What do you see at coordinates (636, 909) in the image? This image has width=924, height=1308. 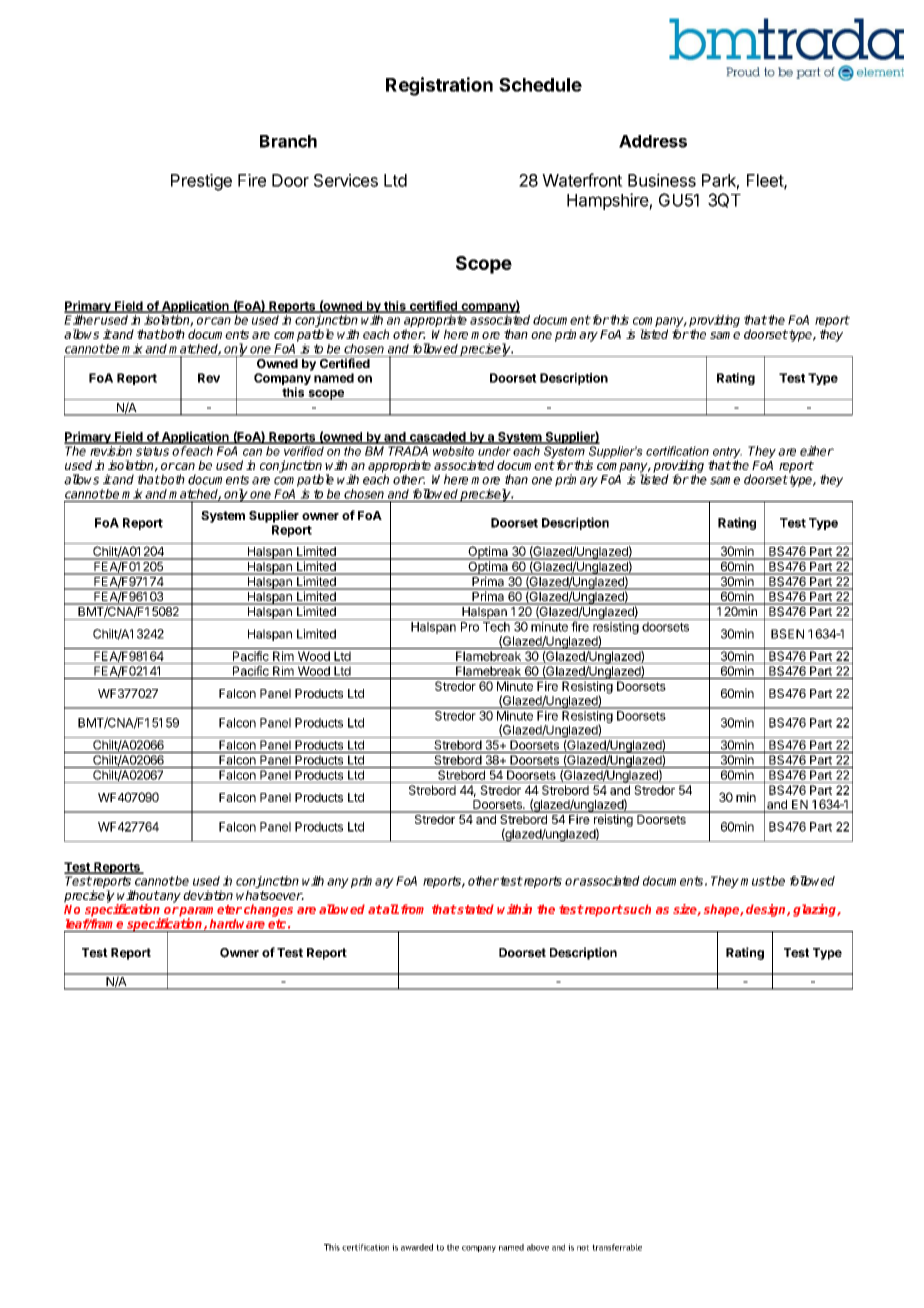 I see `such` at bounding box center [636, 909].
